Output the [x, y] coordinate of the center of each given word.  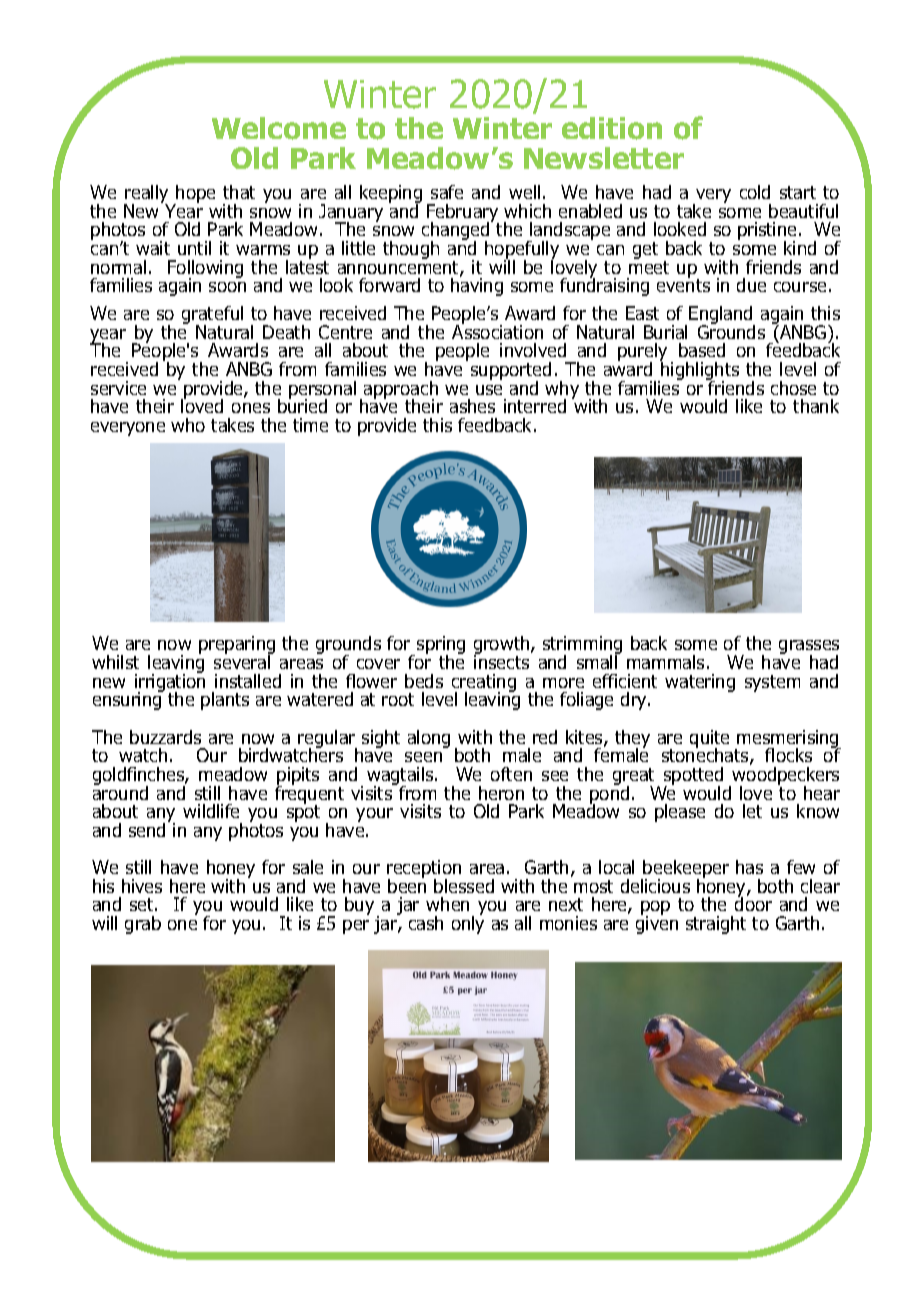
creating [484, 684]
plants [225, 701]
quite [709, 740]
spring [441, 646]
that [239, 192]
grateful [212, 316]
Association [497, 331]
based [702, 350]
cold [755, 192]
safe [447, 192]
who [188, 425]
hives [142, 886]
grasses [809, 648]
